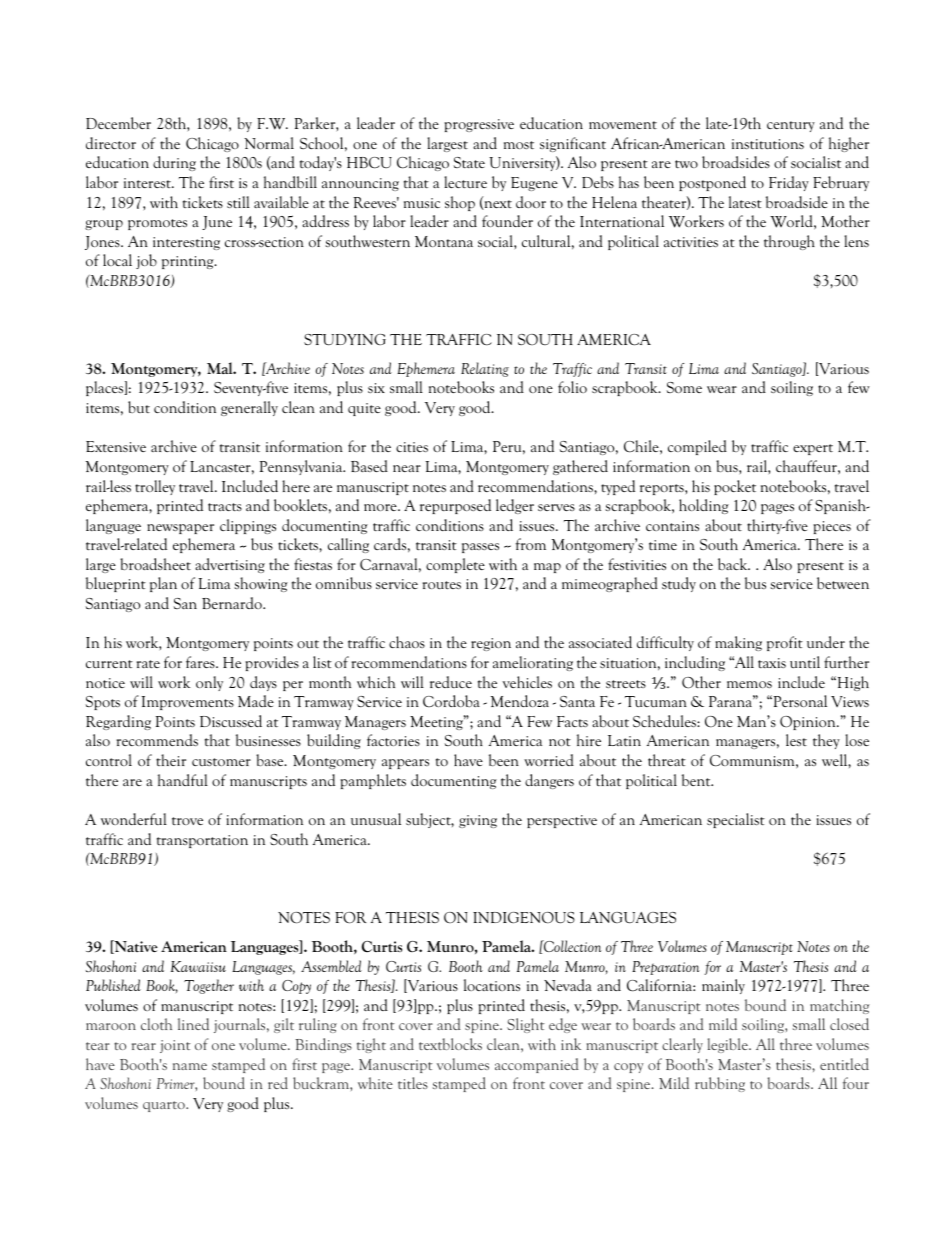  I want to click on profit, so click(785, 643).
